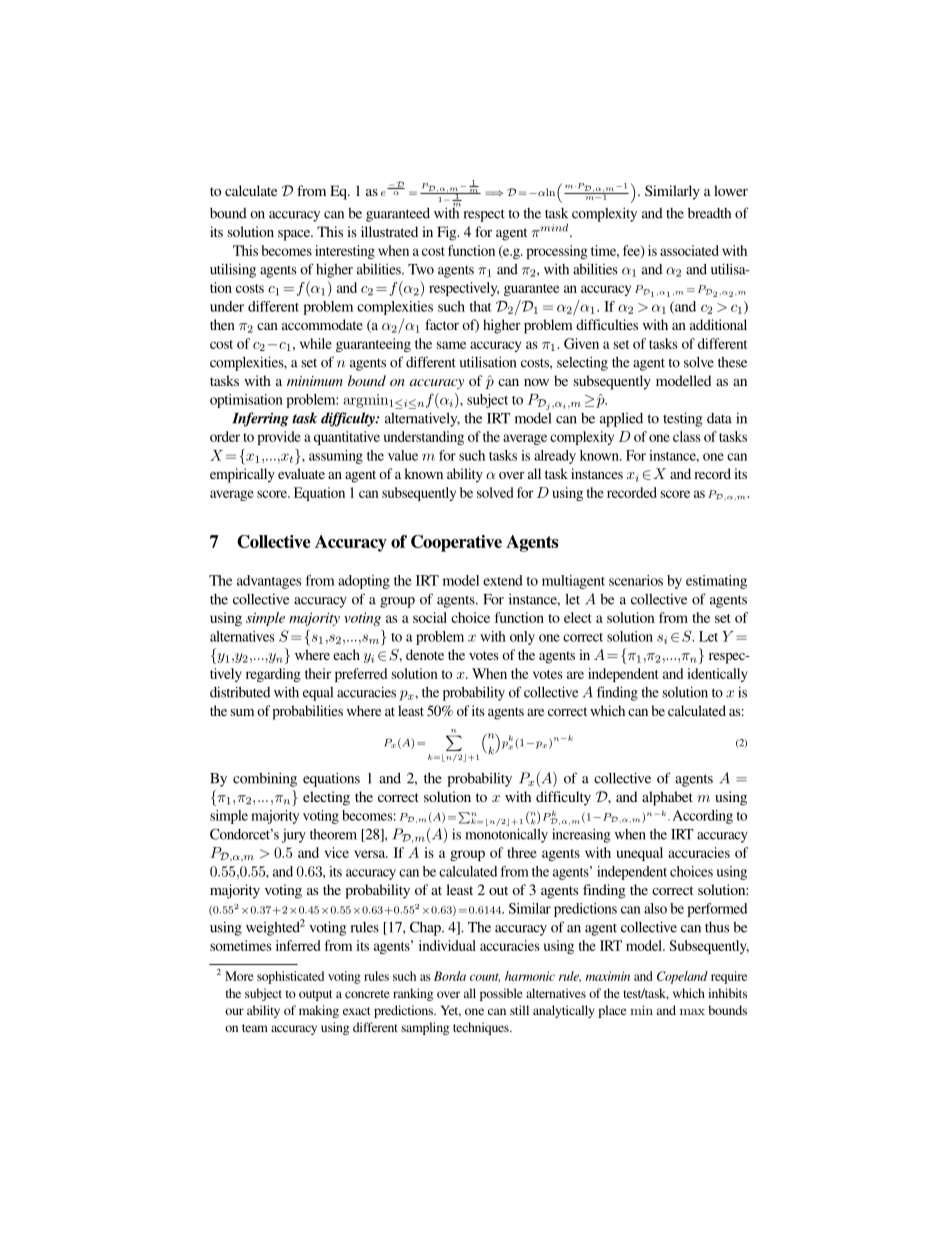  Describe the element at coordinates (506, 835) in the image. I see `monotonically` at that location.
